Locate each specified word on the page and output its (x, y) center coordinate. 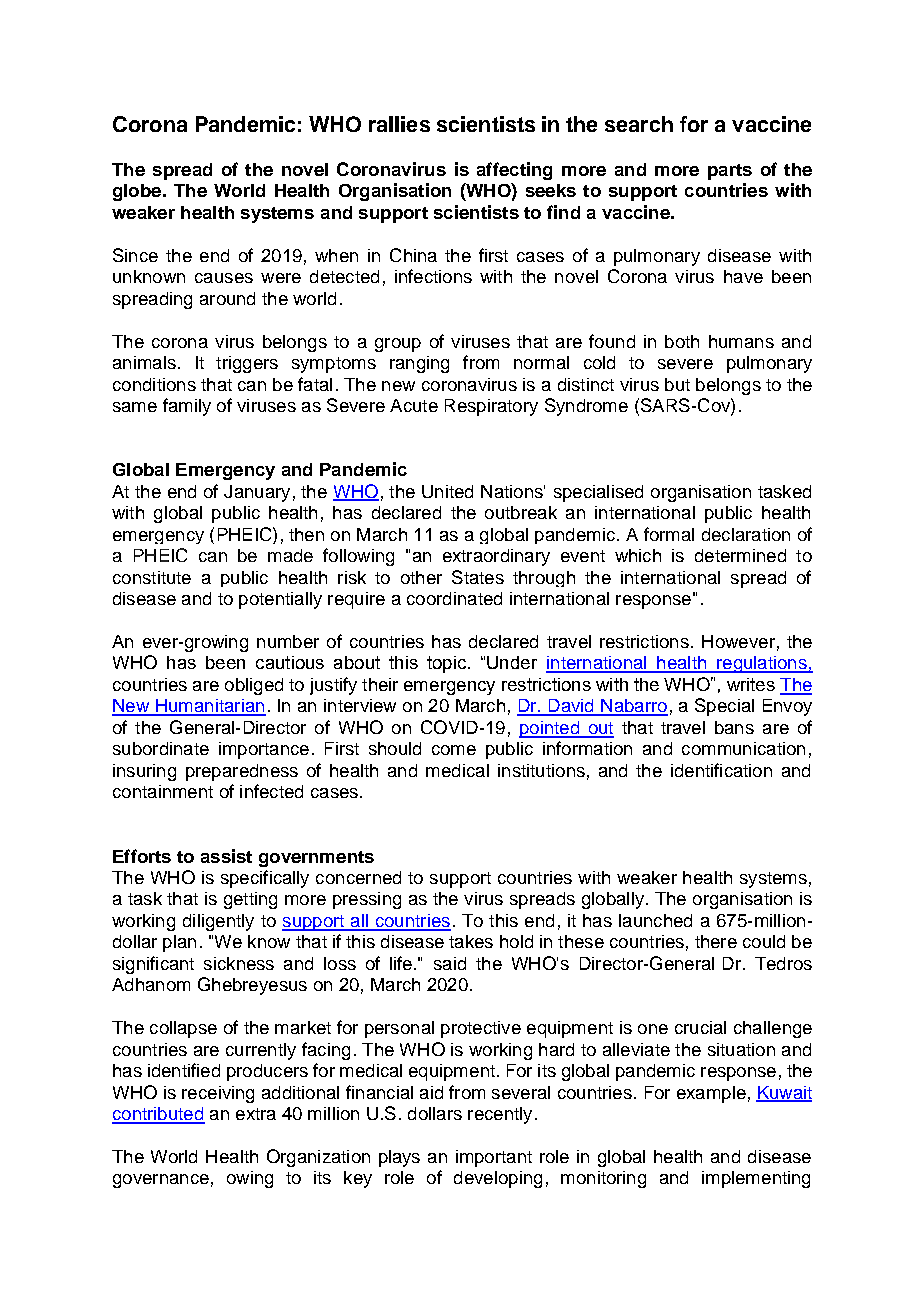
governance (161, 1181)
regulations (762, 664)
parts (730, 172)
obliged (254, 686)
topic (446, 664)
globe (138, 192)
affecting (514, 171)
